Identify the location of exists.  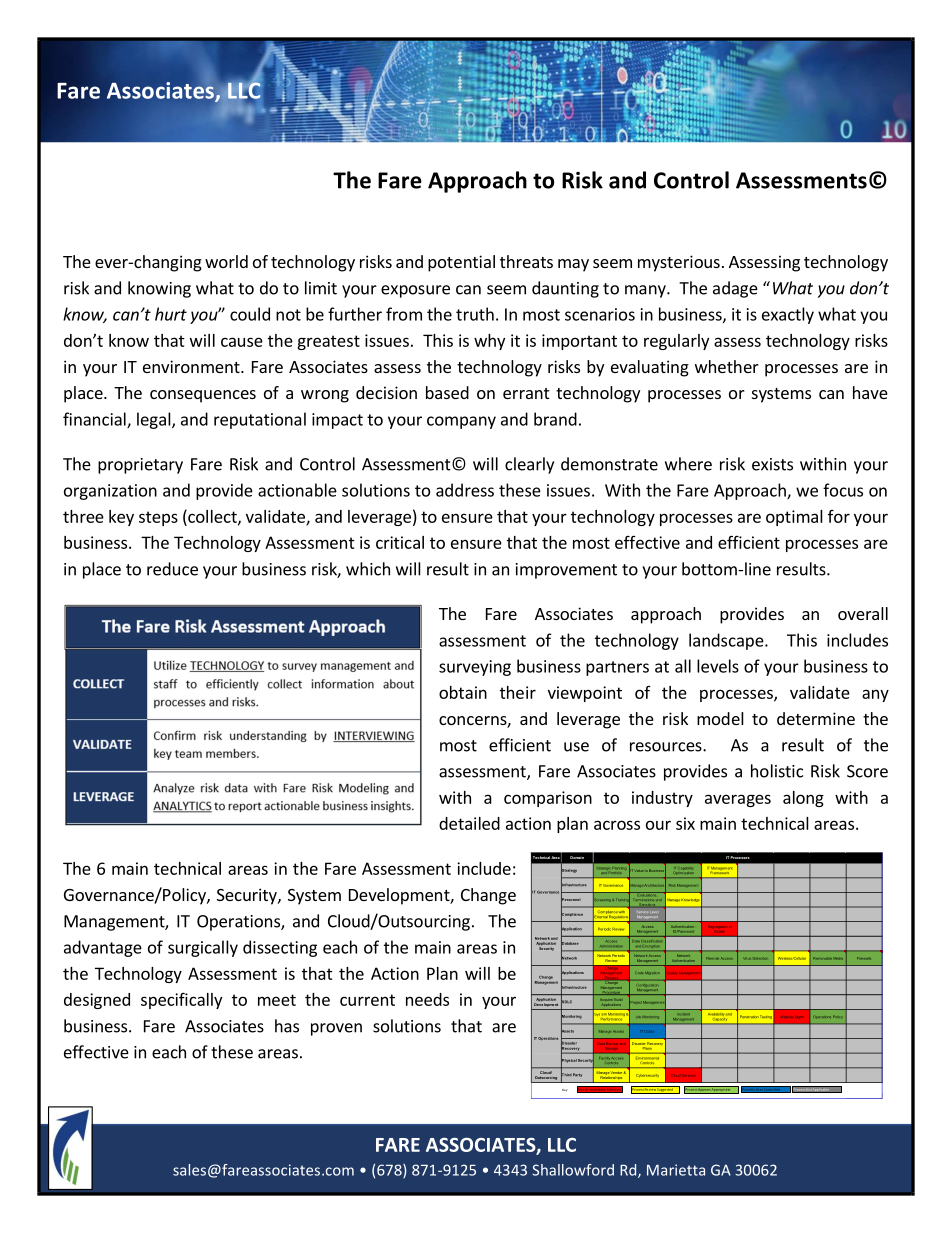
(772, 464).
